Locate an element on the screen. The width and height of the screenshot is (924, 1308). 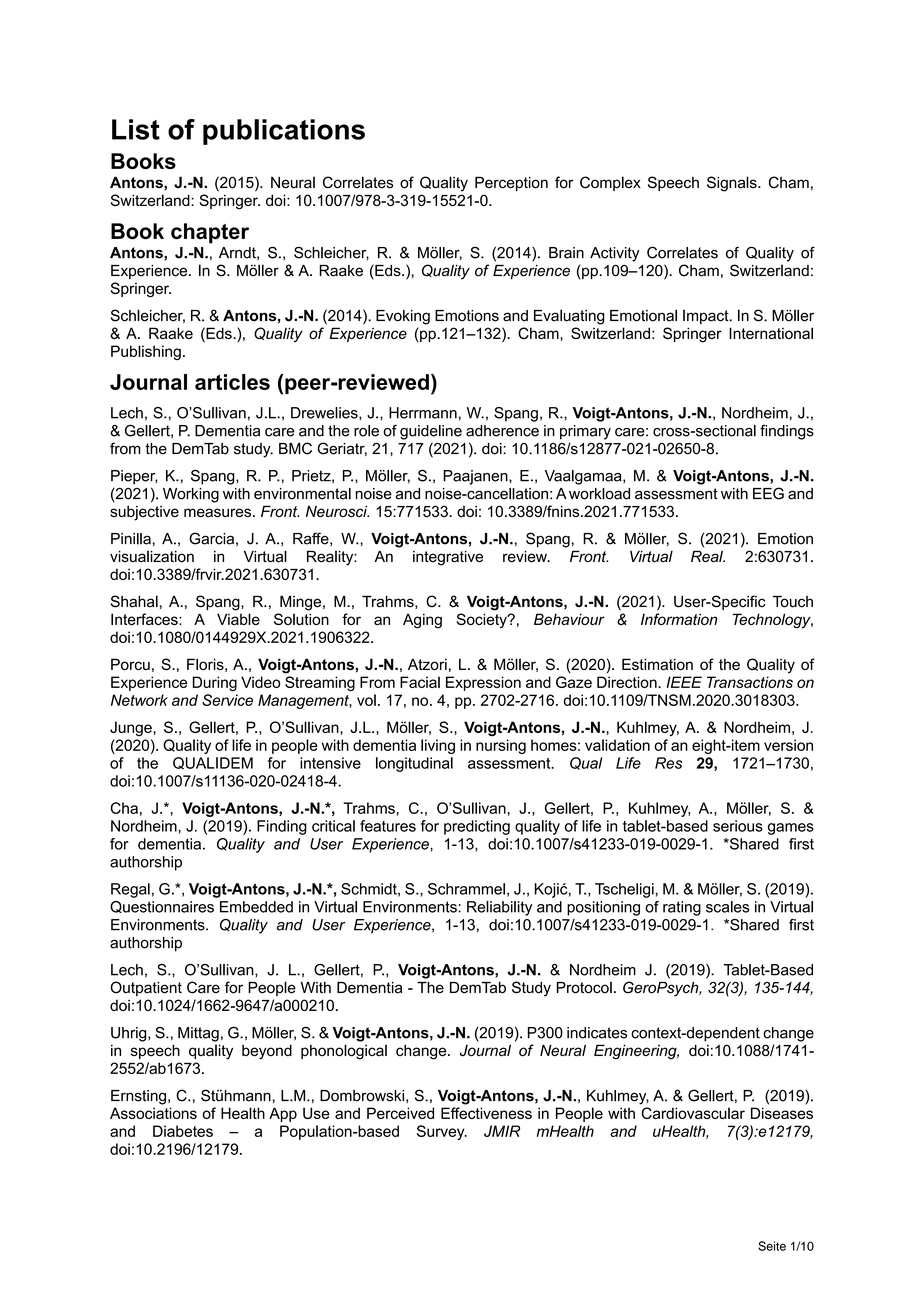
EEG is located at coordinates (768, 493).
